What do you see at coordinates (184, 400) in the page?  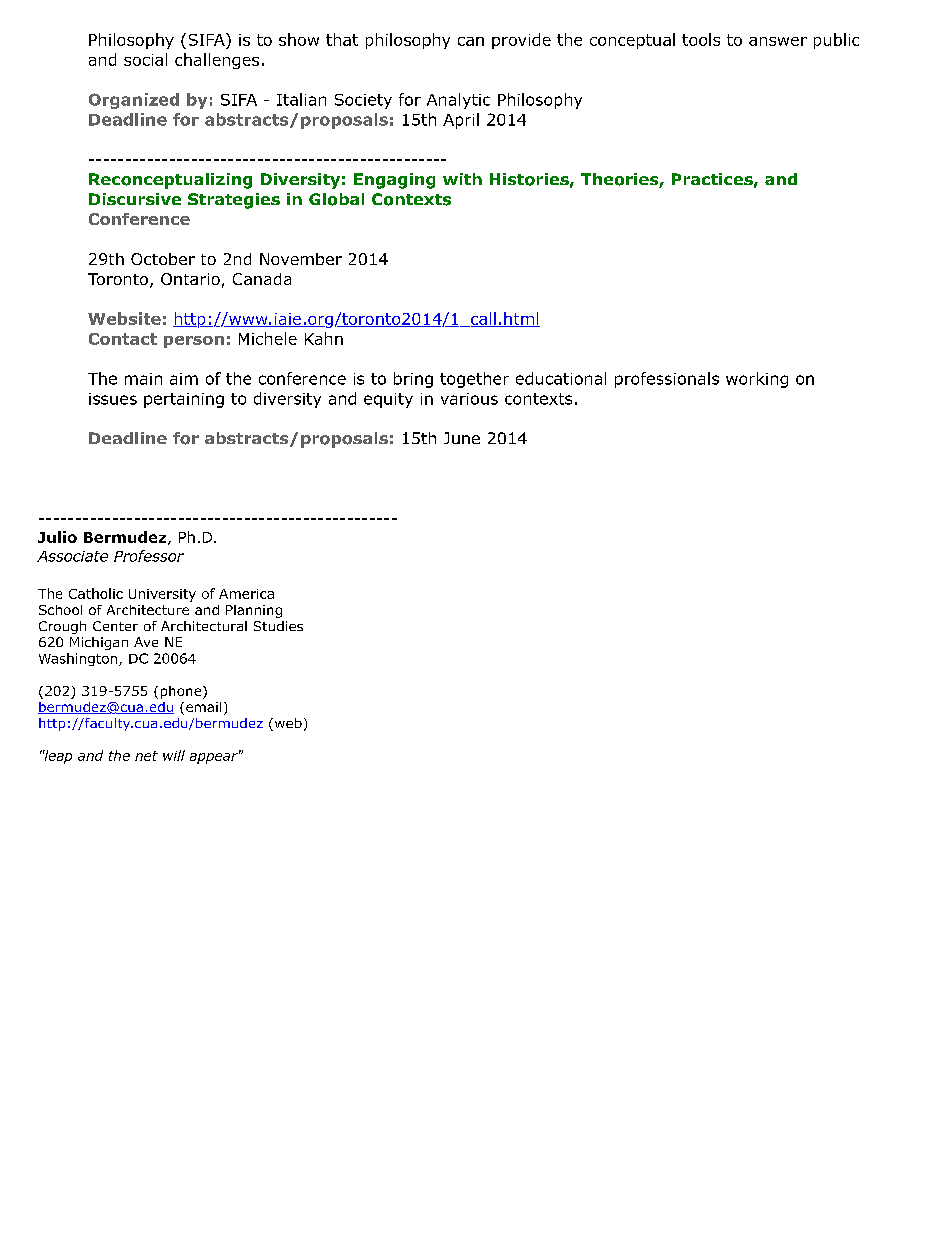 I see `pertaining` at bounding box center [184, 400].
